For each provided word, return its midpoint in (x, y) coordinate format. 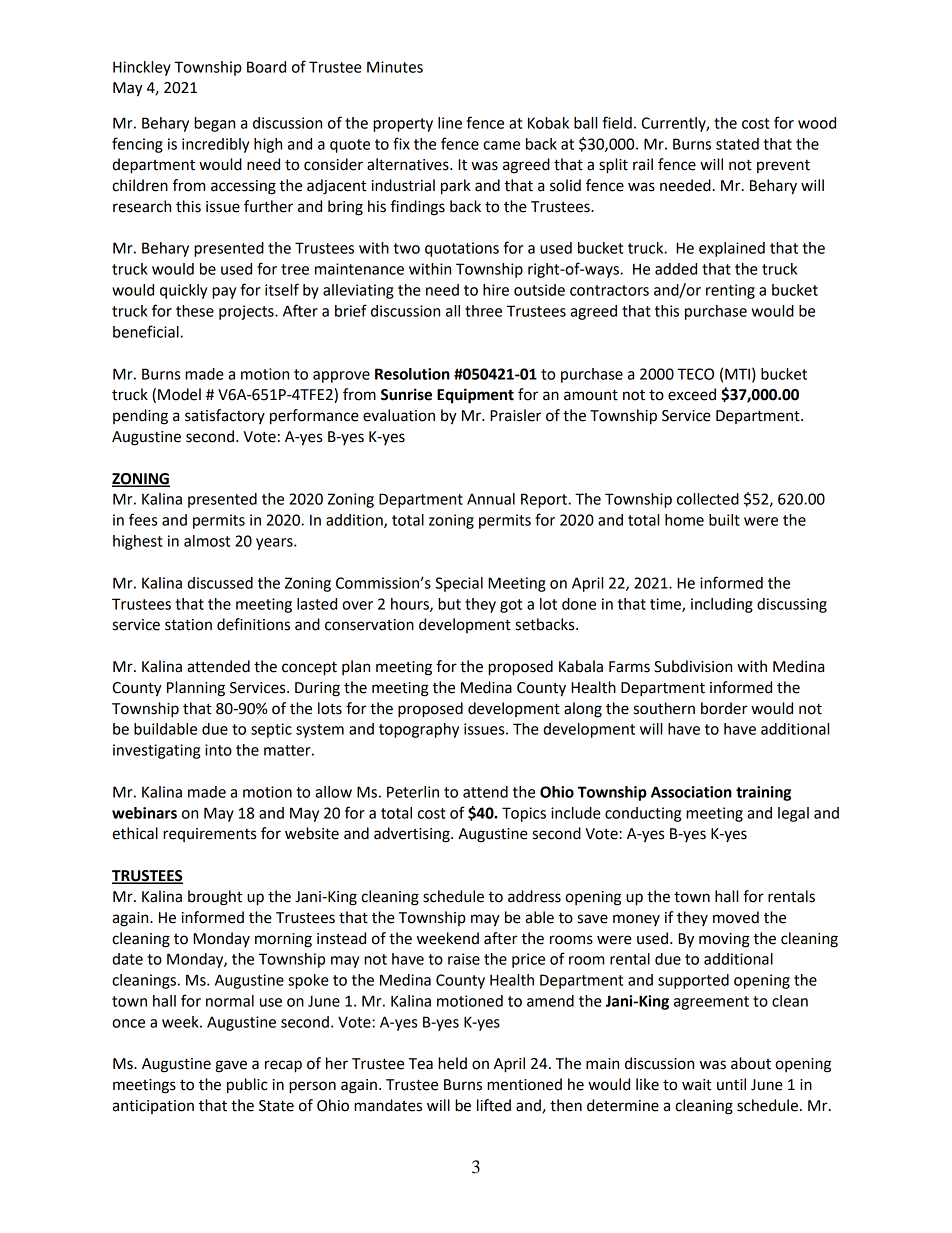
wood (817, 123)
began (214, 124)
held (452, 1063)
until (731, 1084)
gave (231, 1066)
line (450, 123)
